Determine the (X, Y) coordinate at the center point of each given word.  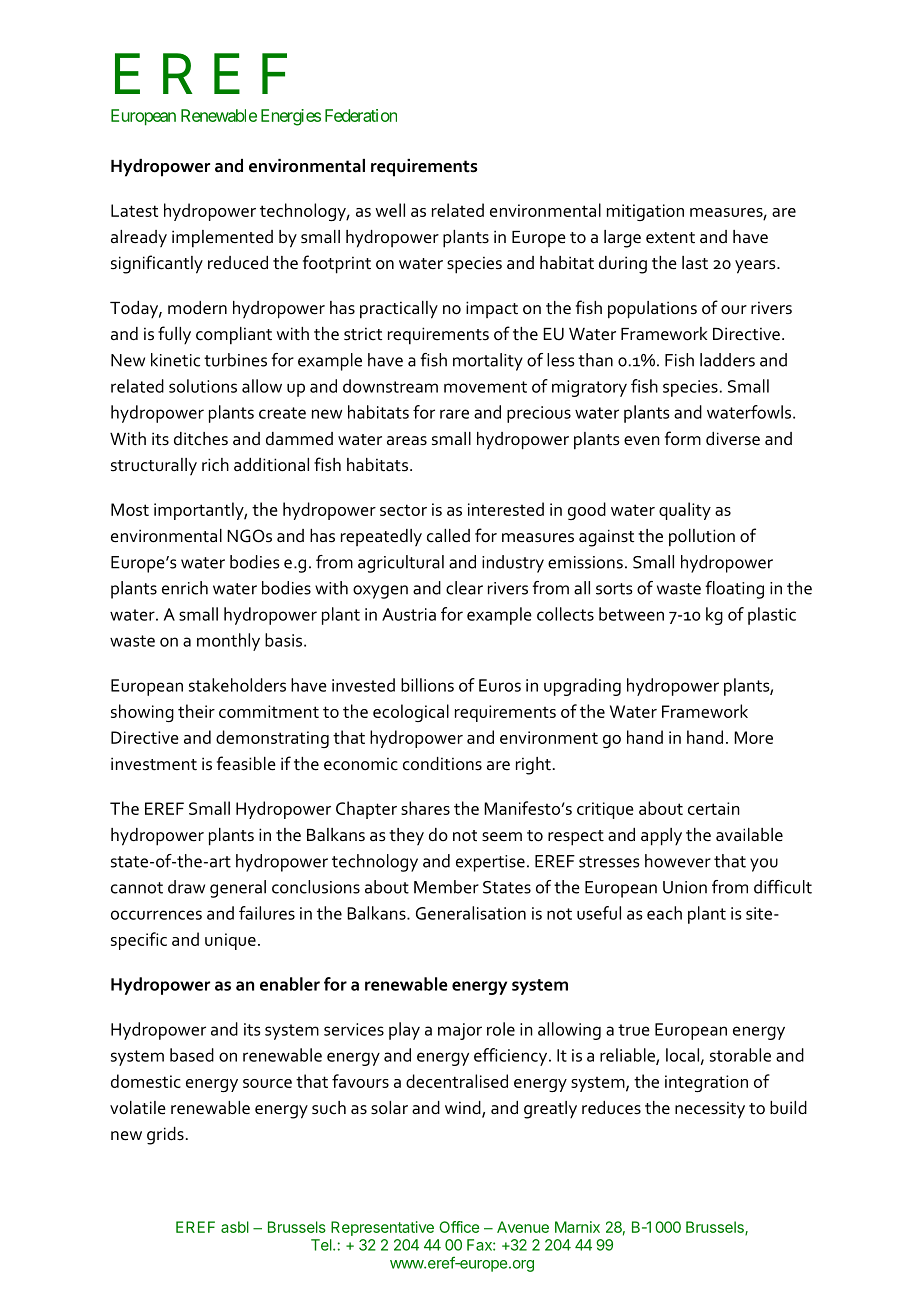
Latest (134, 210)
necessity (710, 1109)
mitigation (645, 212)
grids (165, 1136)
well (390, 210)
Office (459, 1227)
